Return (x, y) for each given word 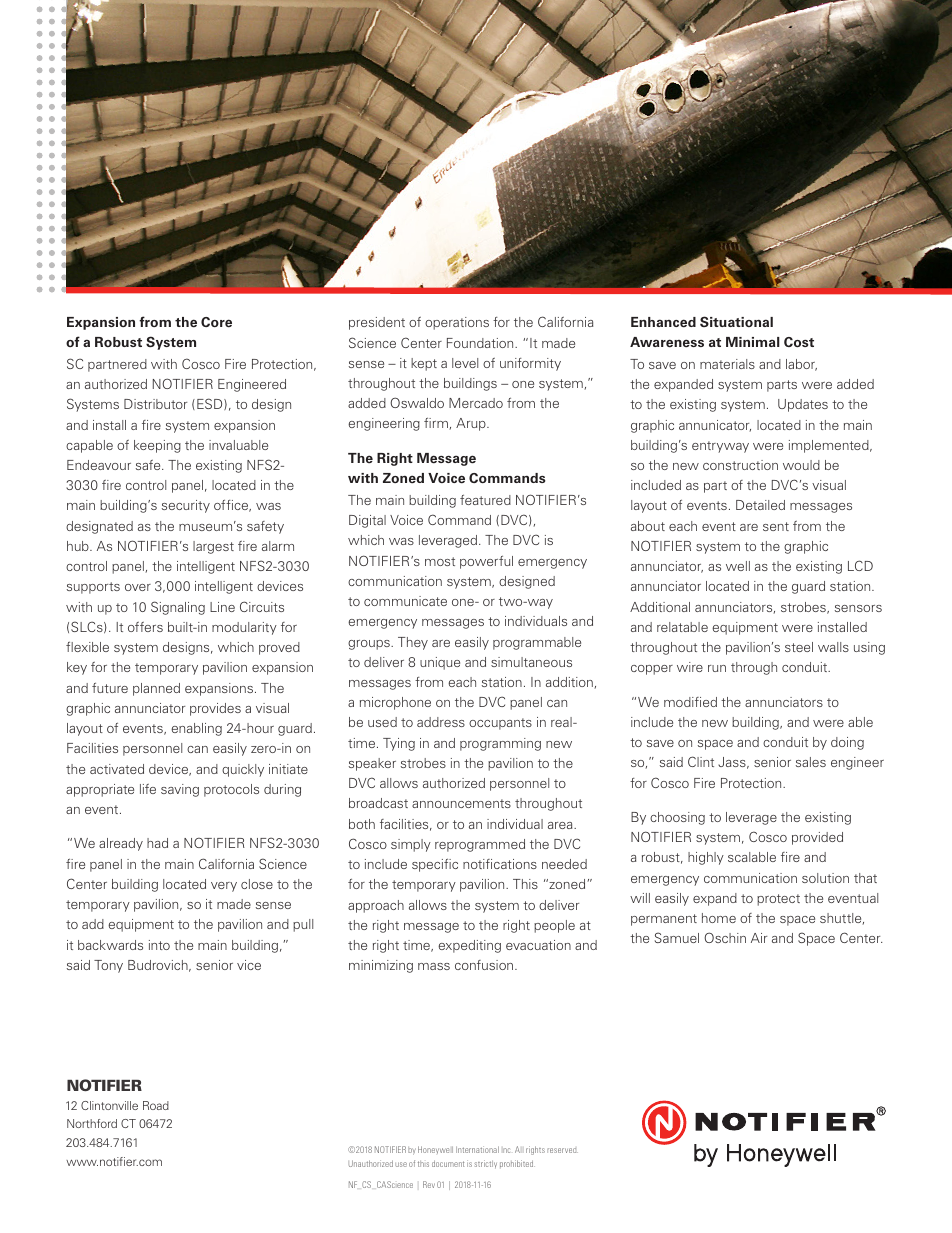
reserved (562, 1150)
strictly (485, 1164)
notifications (500, 864)
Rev (429, 1184)
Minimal (753, 342)
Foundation (481, 343)
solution (825, 878)
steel (799, 647)
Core (216, 322)
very (224, 887)
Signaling (178, 608)
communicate (405, 601)
